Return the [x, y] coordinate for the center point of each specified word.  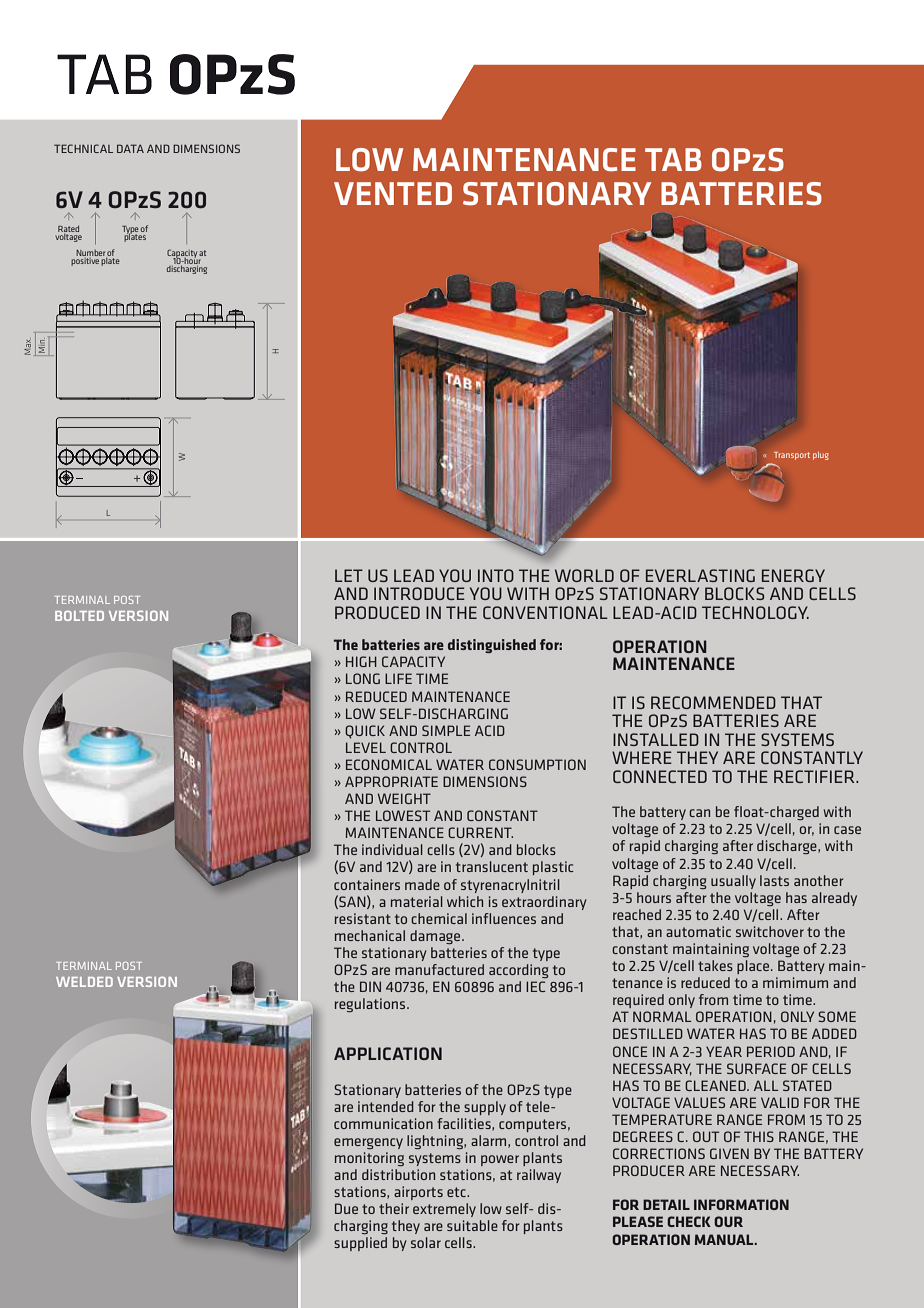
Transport [792, 456]
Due [346, 1208]
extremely [444, 1210]
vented [393, 193]
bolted [79, 616]
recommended [713, 702]
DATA [130, 148]
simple [446, 730]
